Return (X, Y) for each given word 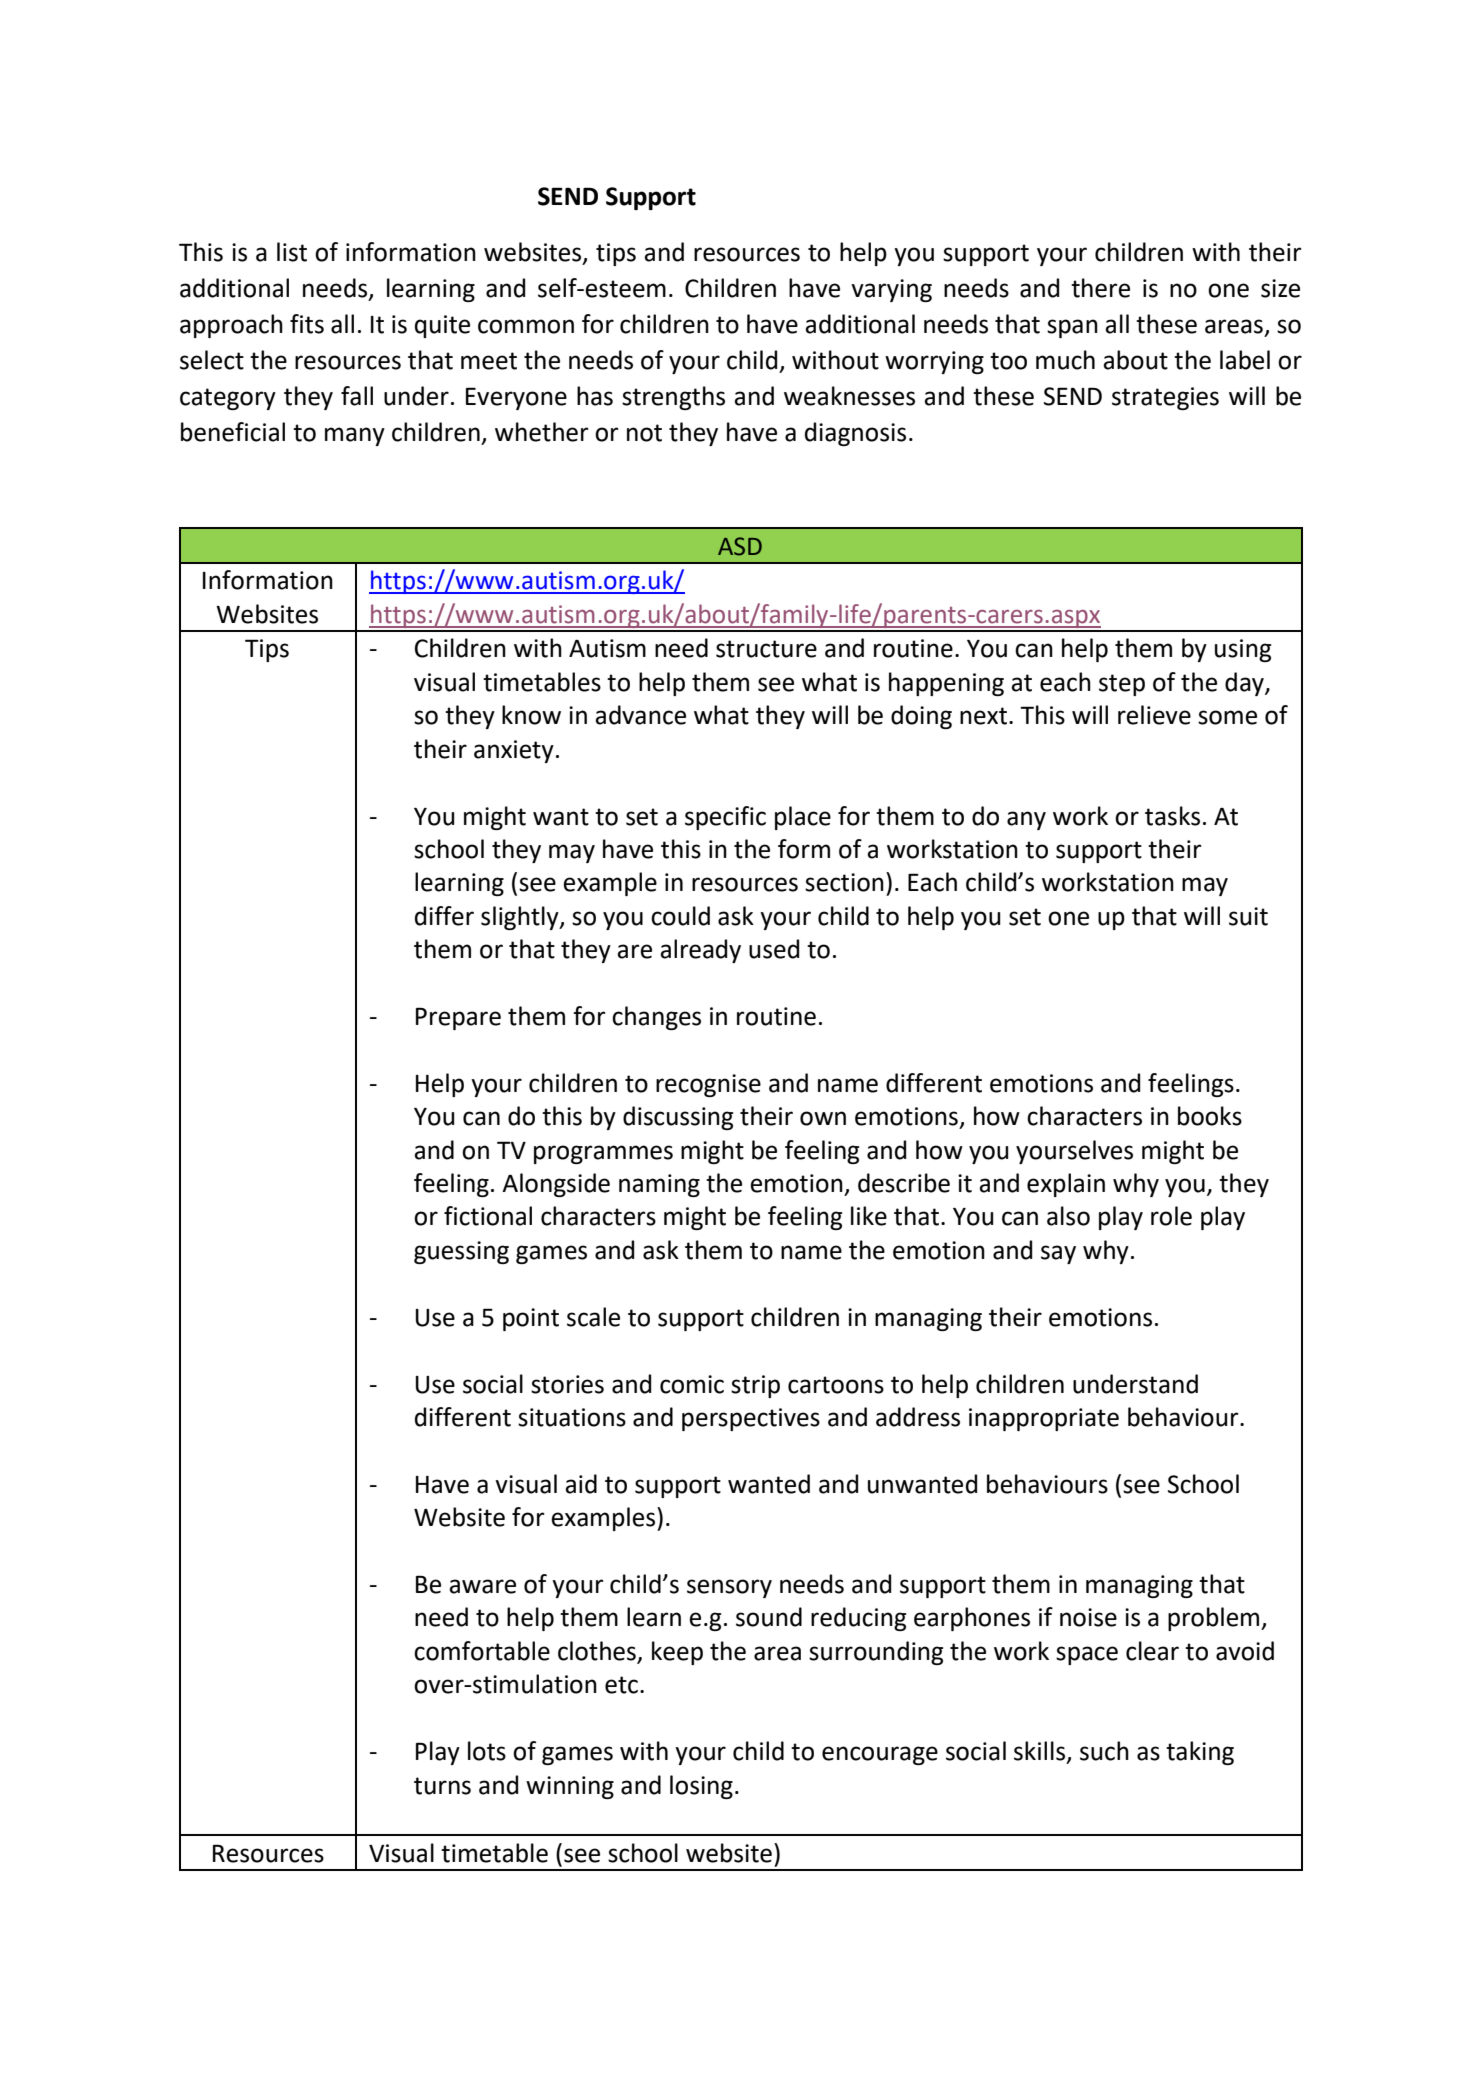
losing (701, 1787)
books (1210, 1116)
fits (307, 324)
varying (891, 290)
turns (442, 1786)
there (1100, 288)
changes (656, 1018)
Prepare (458, 1018)
